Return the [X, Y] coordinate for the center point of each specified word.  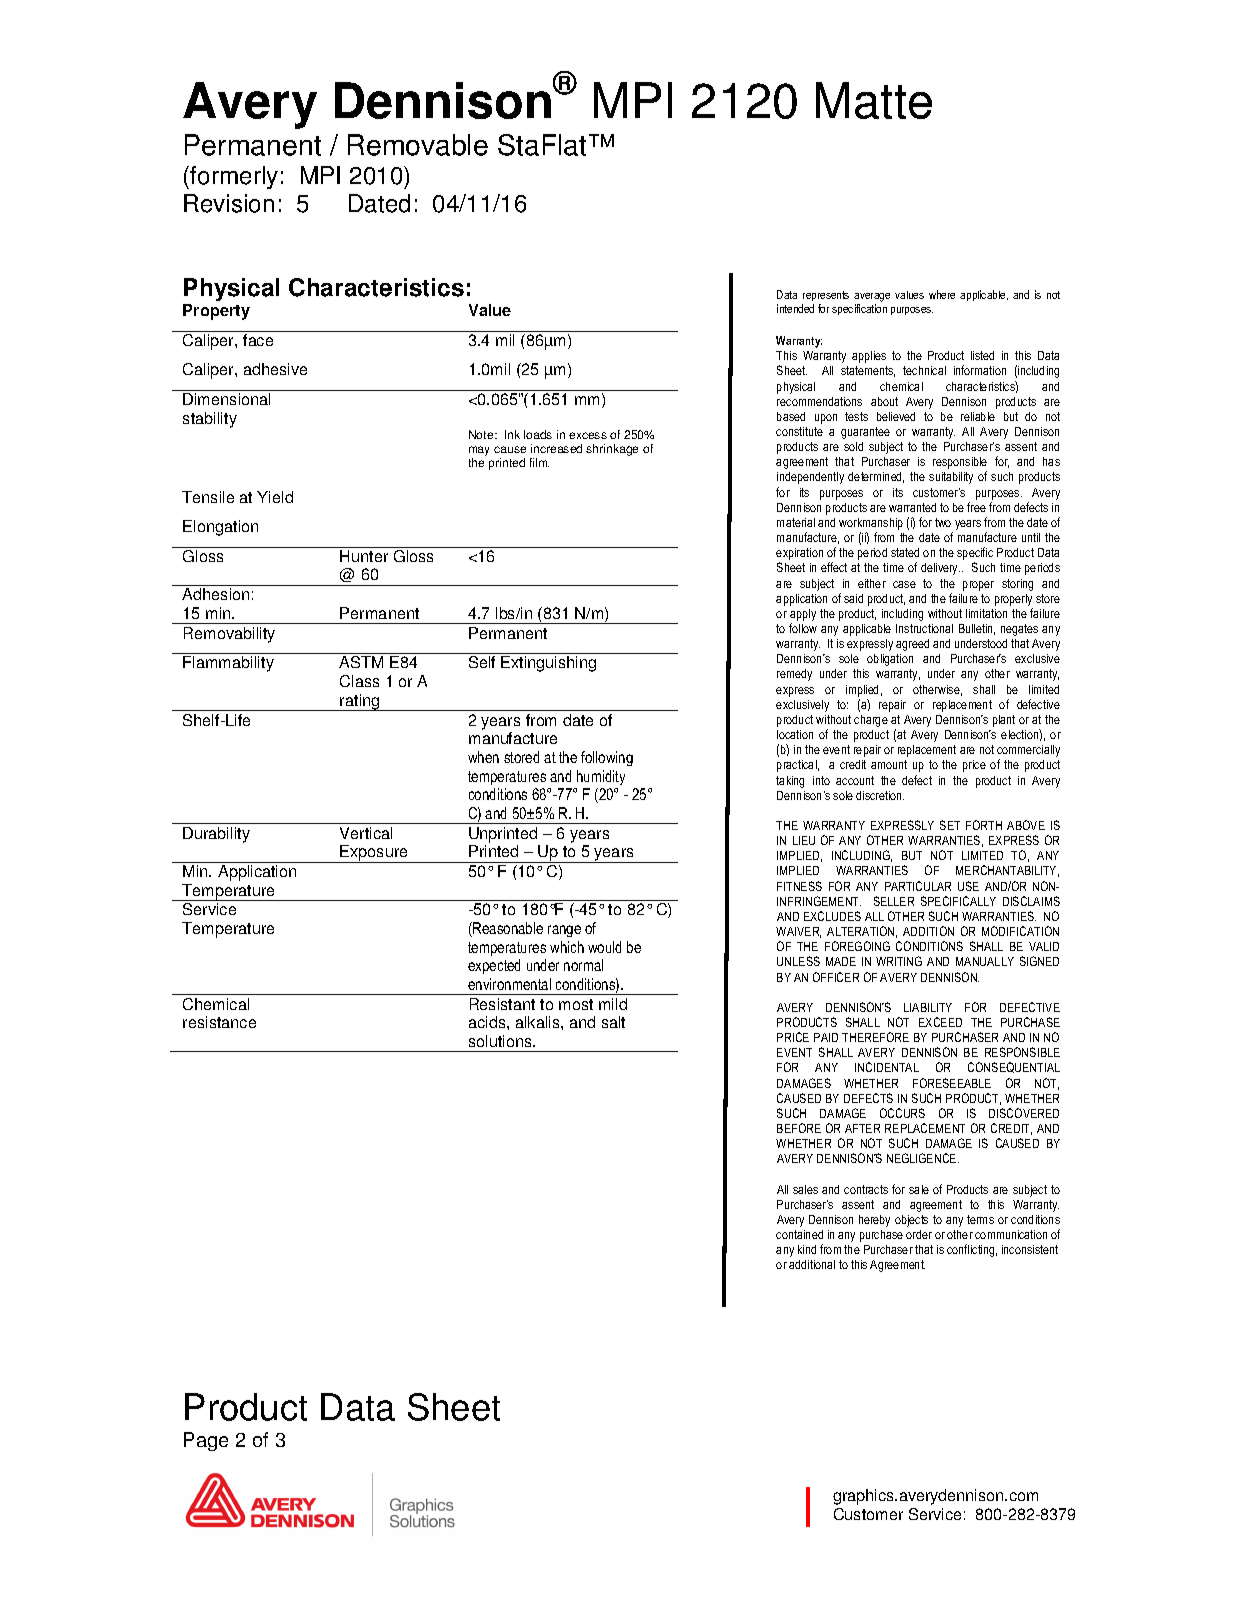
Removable [418, 145]
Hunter [364, 556]
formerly [234, 177]
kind [807, 1249]
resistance [219, 1022]
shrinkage [612, 450]
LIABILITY [928, 1007]
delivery [940, 569]
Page [206, 1441]
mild [613, 1004]
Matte [874, 100]
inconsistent [1030, 1249]
